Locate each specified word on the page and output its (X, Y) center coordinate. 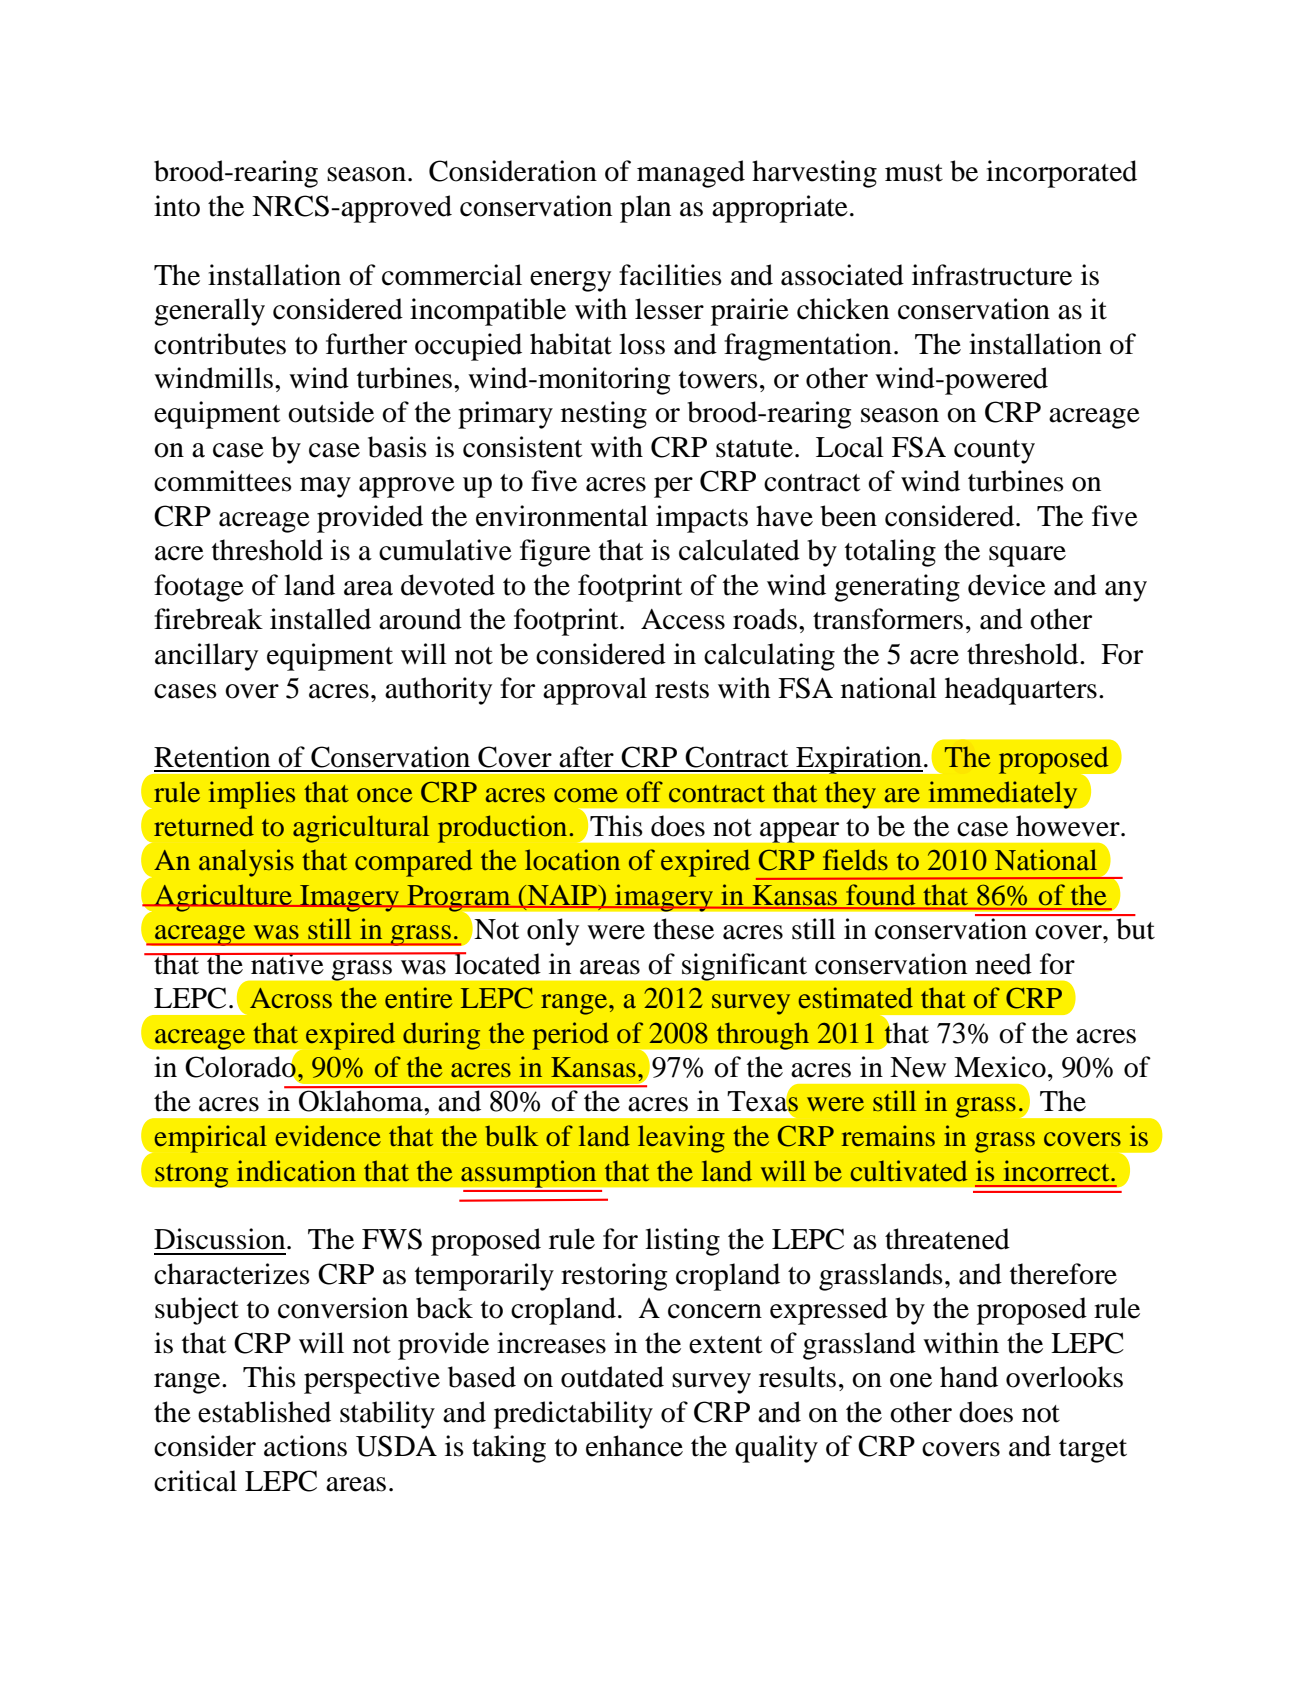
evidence (328, 1136)
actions (305, 1446)
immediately (1003, 795)
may (325, 487)
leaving (681, 1139)
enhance (634, 1446)
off (644, 791)
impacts (702, 519)
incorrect (1058, 1170)
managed (691, 174)
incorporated (1061, 174)
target (1093, 1451)
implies (252, 795)
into (177, 206)
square (1027, 556)
